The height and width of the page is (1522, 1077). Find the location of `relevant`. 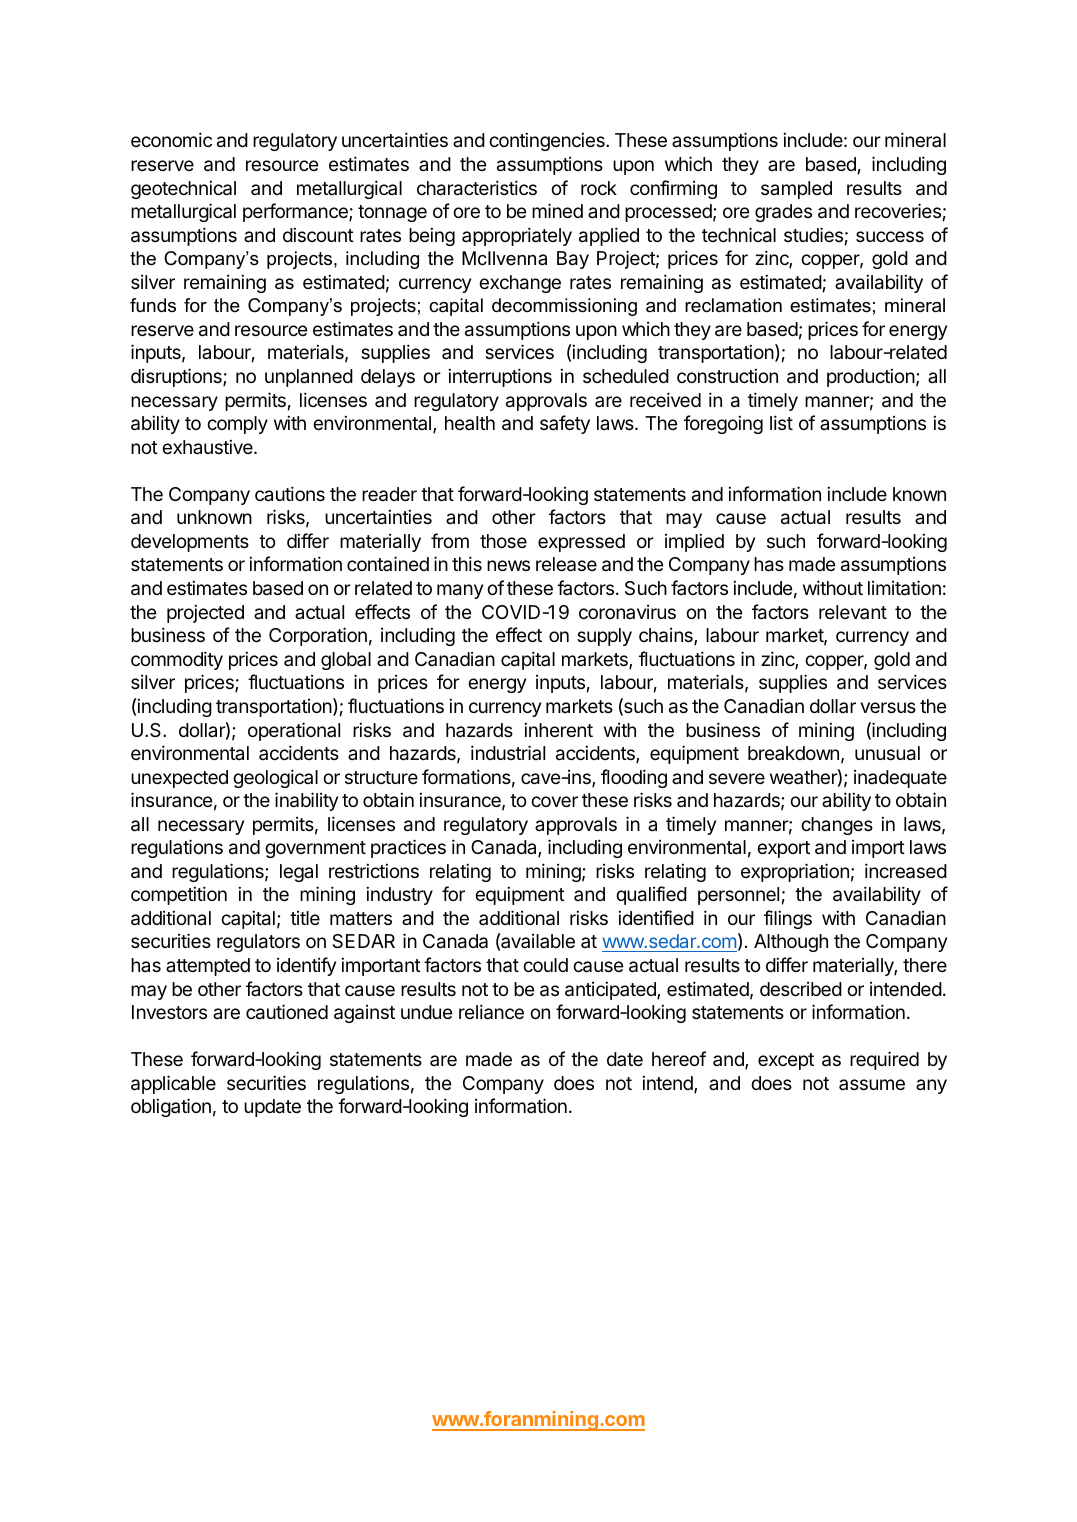

relevant is located at coordinates (853, 612).
